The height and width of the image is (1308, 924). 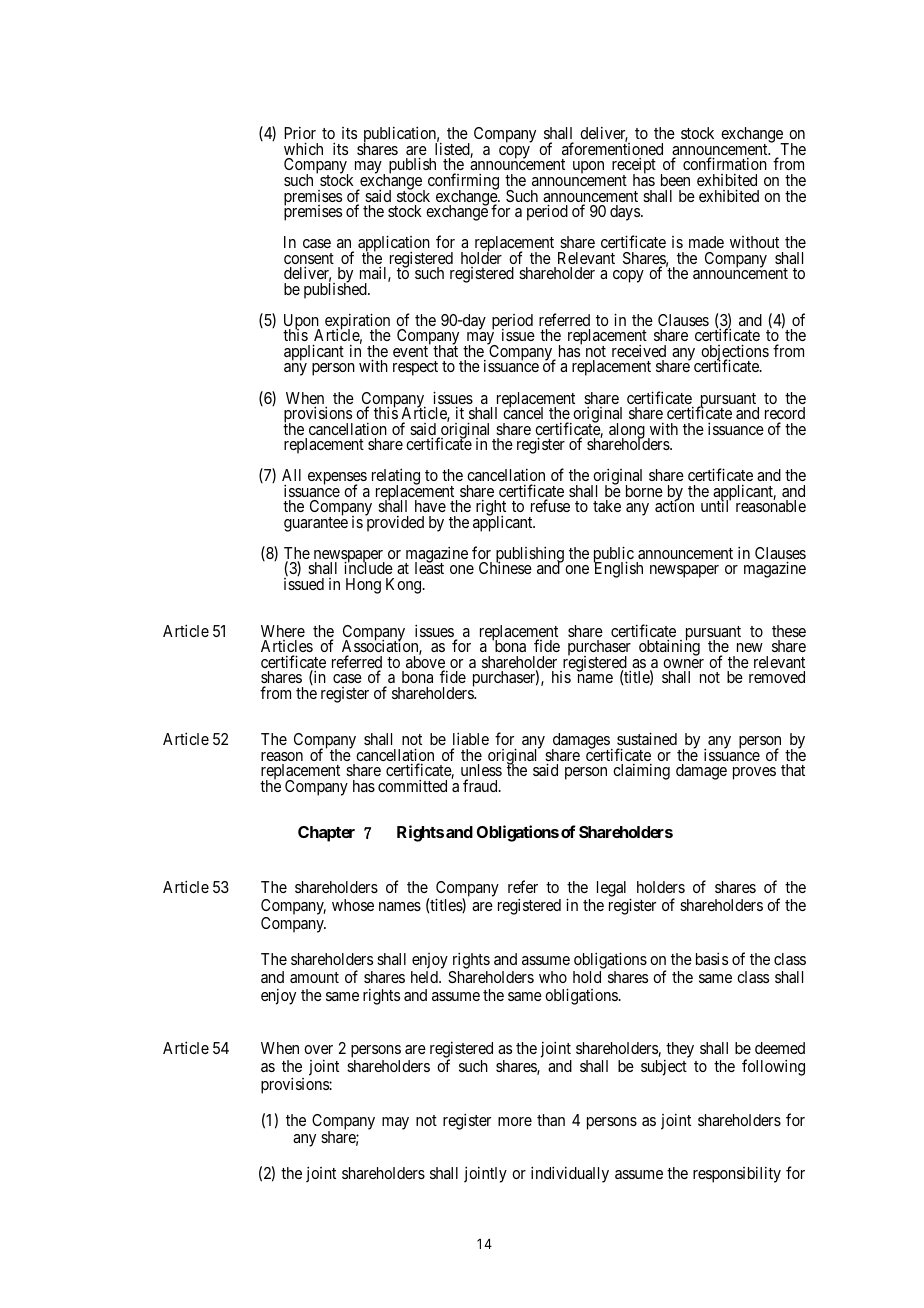 What do you see at coordinates (785, 413) in the image?
I see `record` at bounding box center [785, 413].
